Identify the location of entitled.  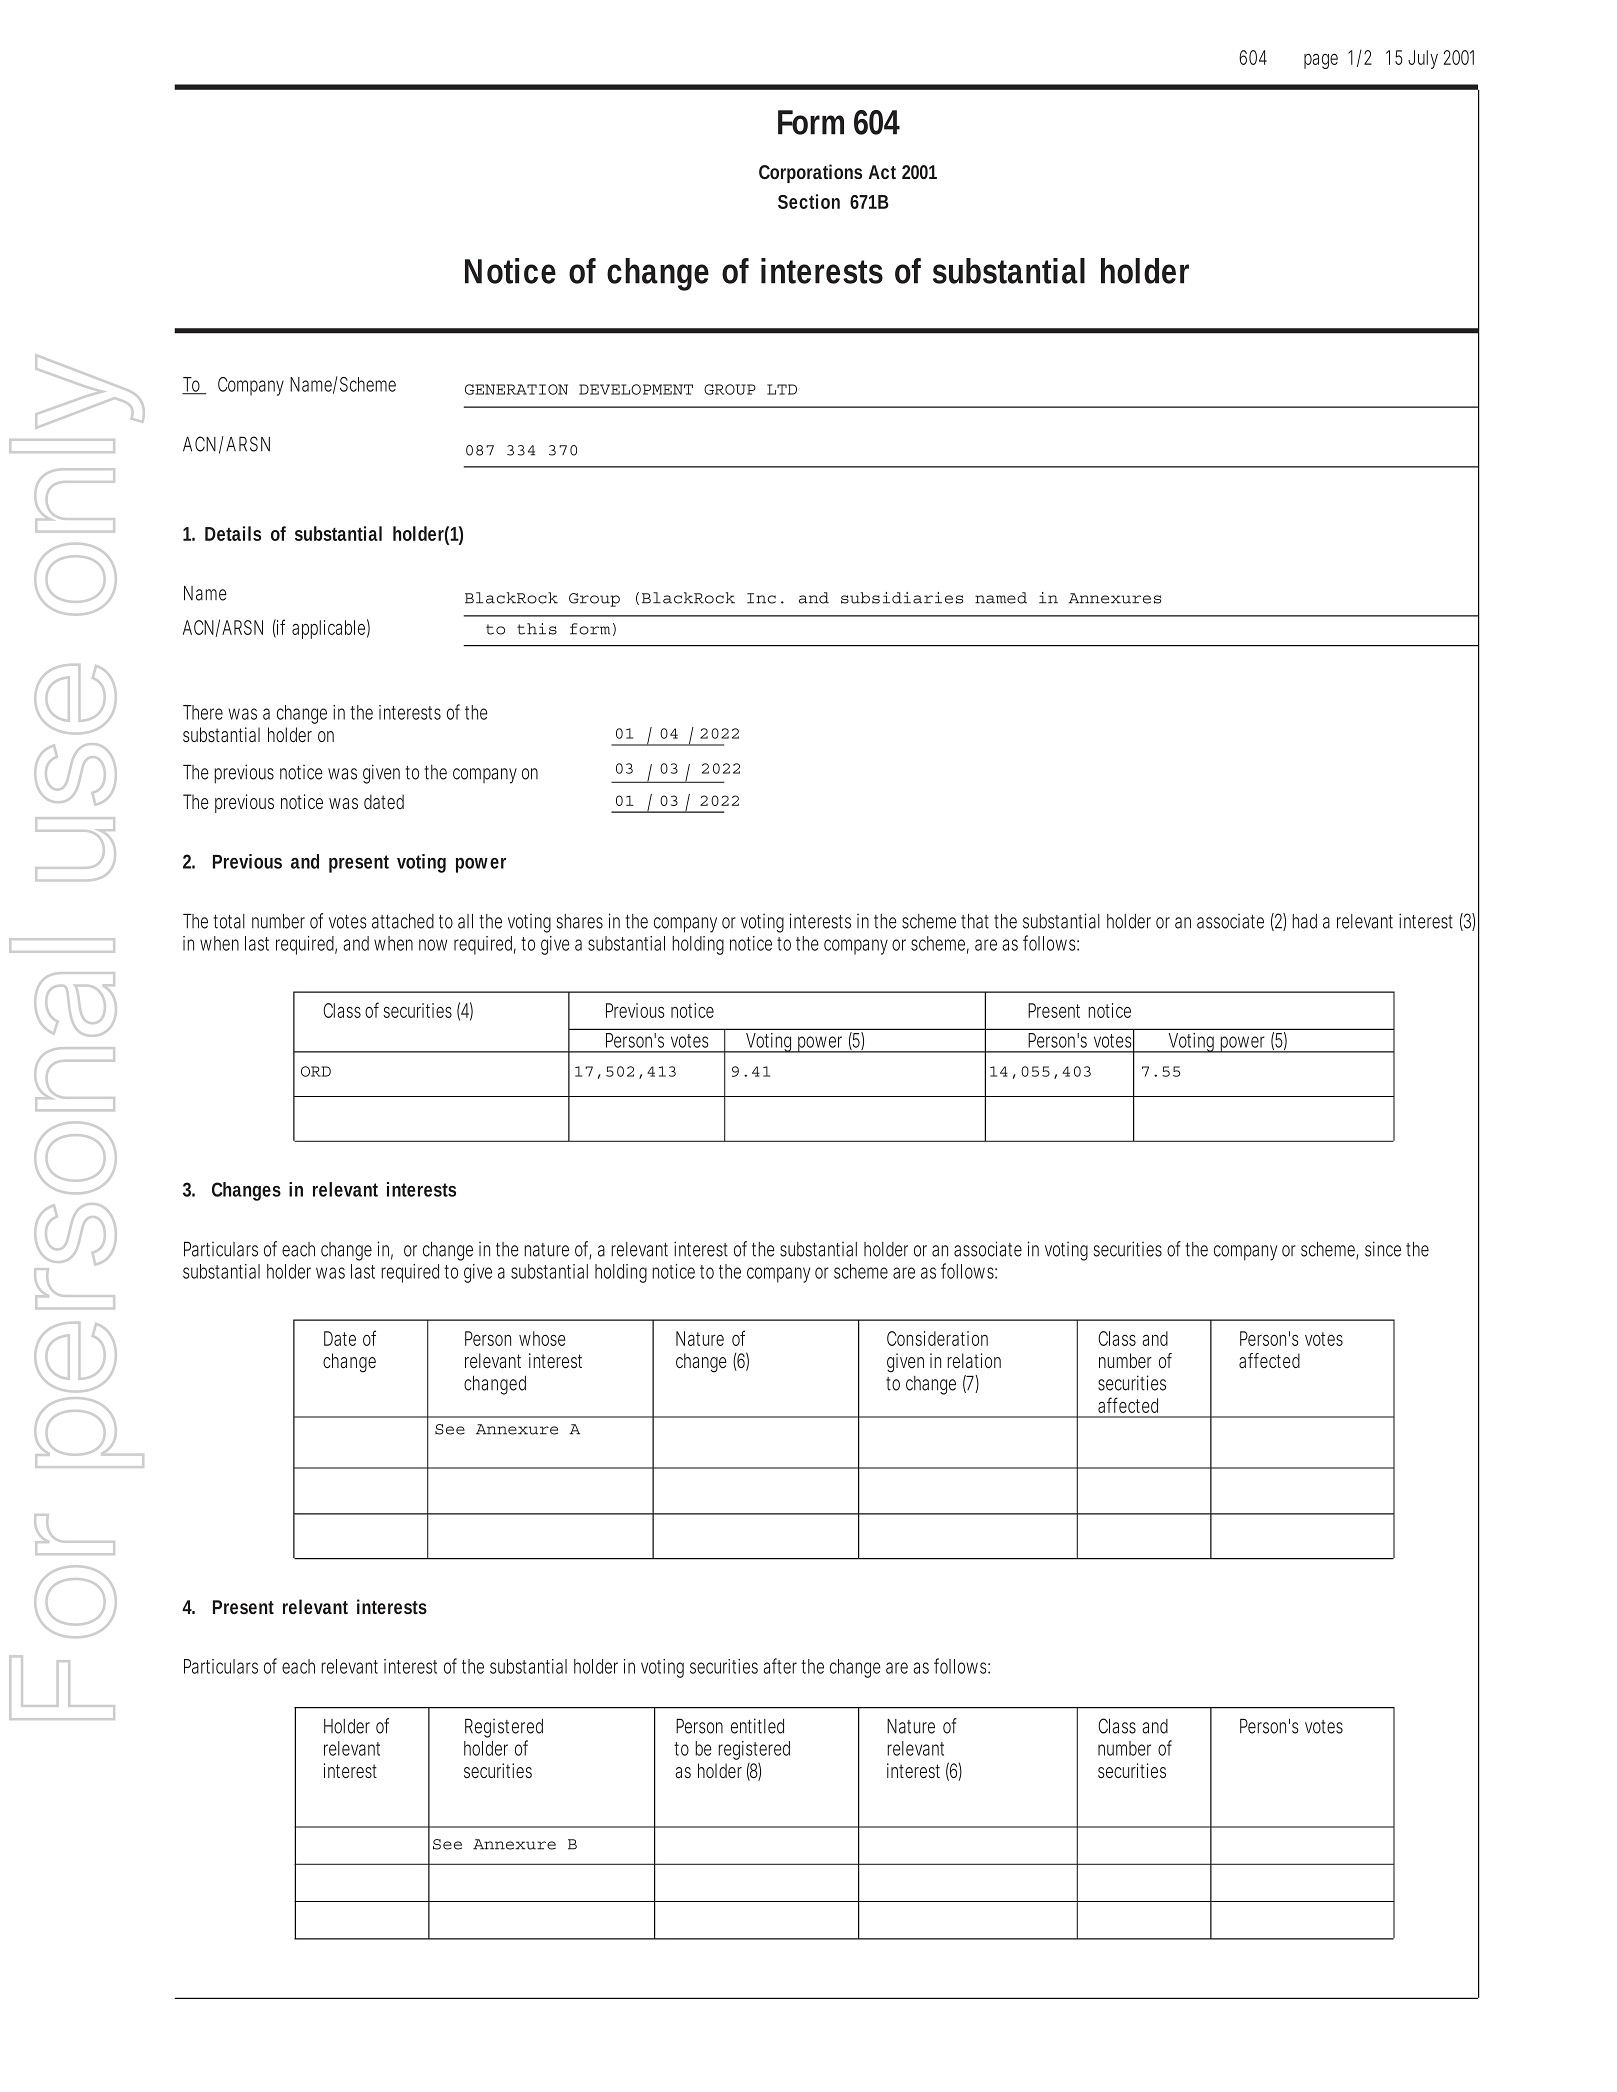
(757, 1726).
